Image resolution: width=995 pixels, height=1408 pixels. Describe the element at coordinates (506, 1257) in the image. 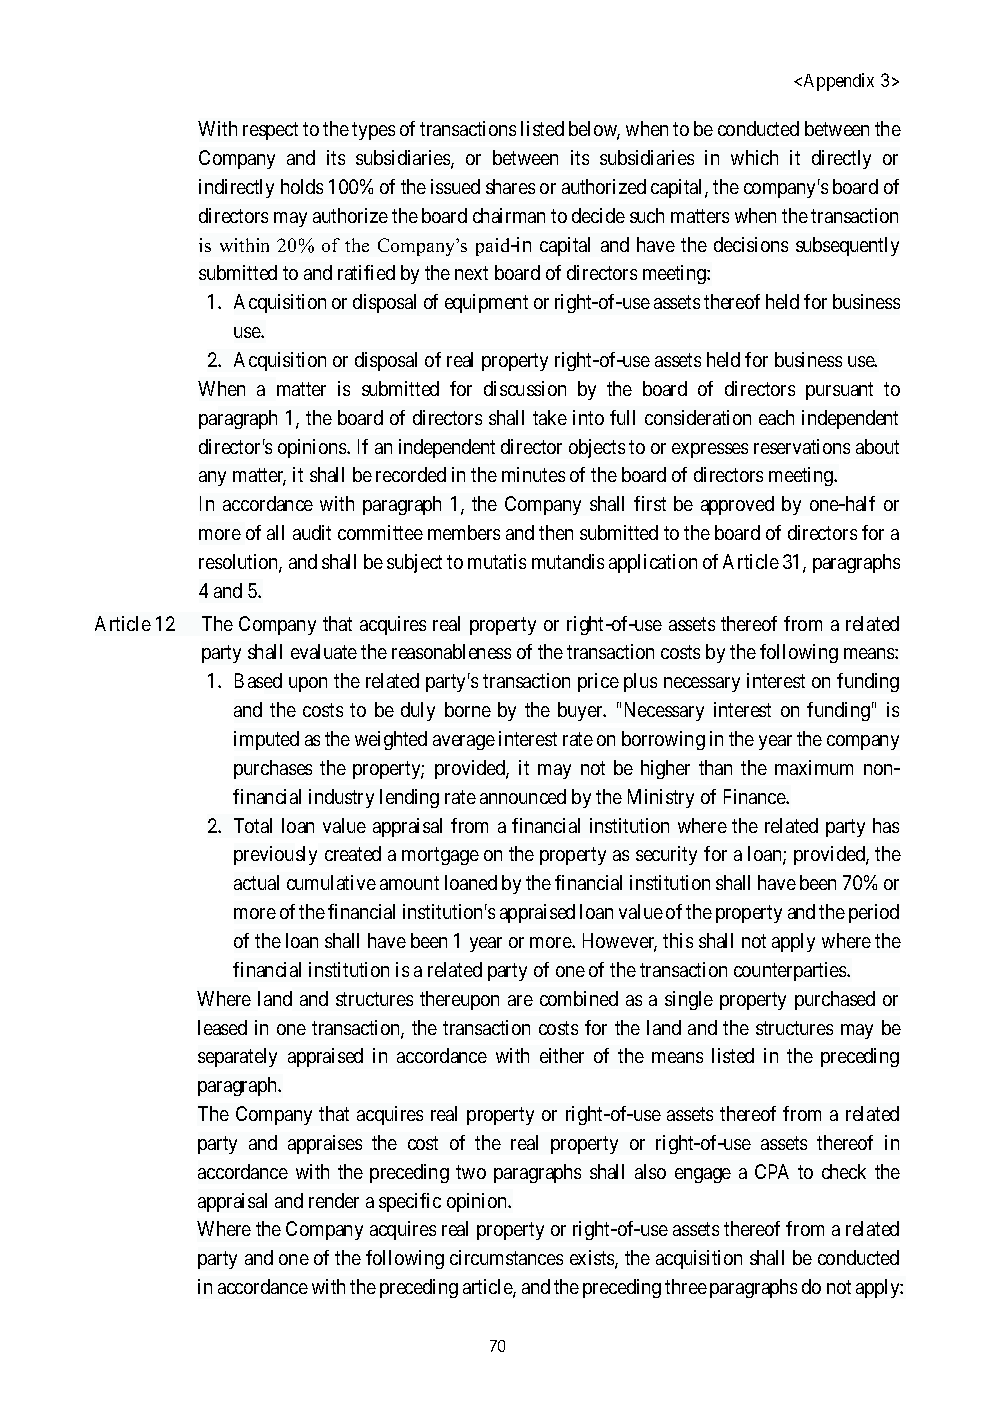

I see `circumstances` at that location.
